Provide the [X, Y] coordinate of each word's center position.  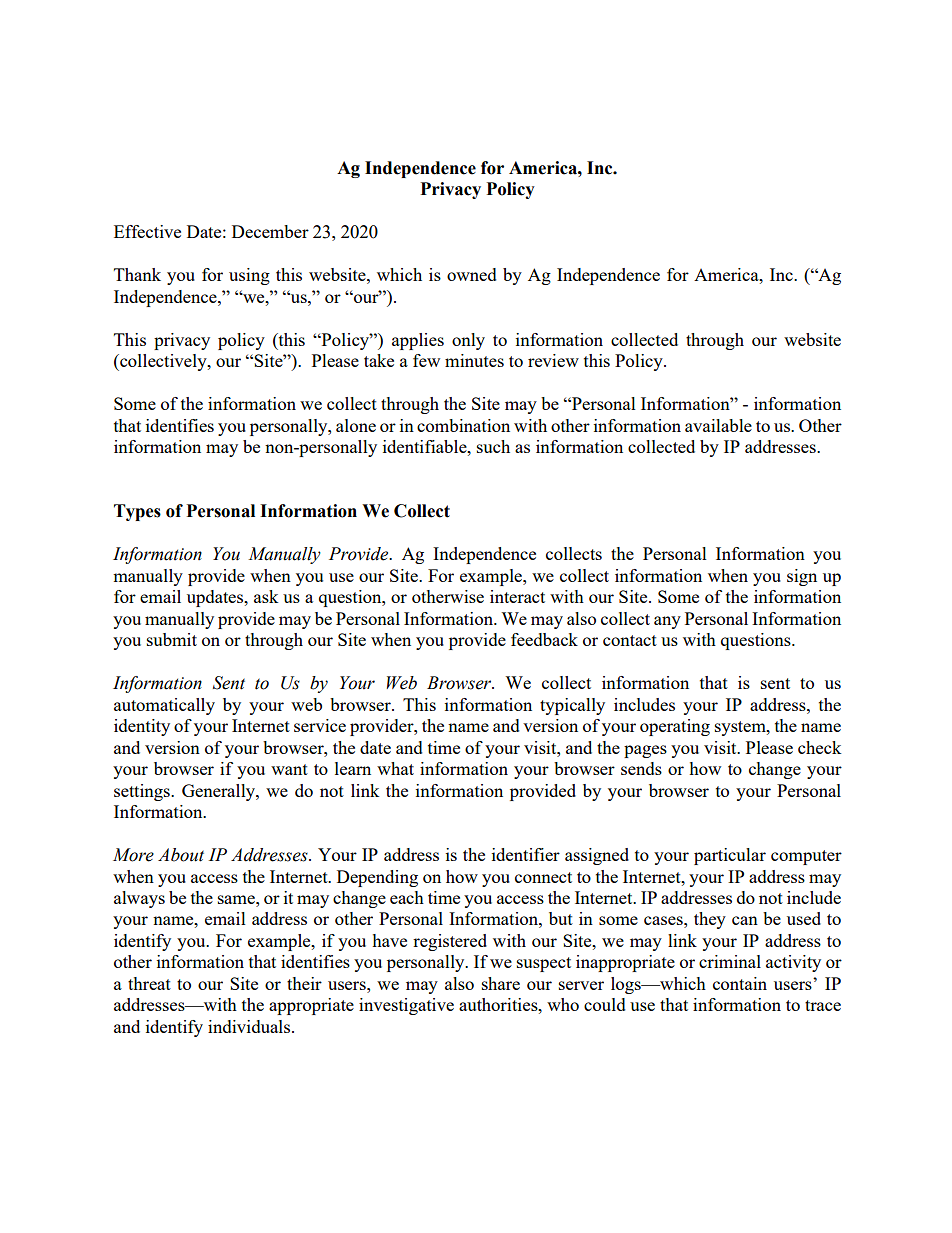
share [501, 983]
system [741, 728]
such [493, 446]
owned [472, 274]
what [395, 768]
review [553, 360]
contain [740, 983]
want [289, 769]
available [718, 425]
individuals [250, 1026]
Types [137, 512]
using [249, 276]
